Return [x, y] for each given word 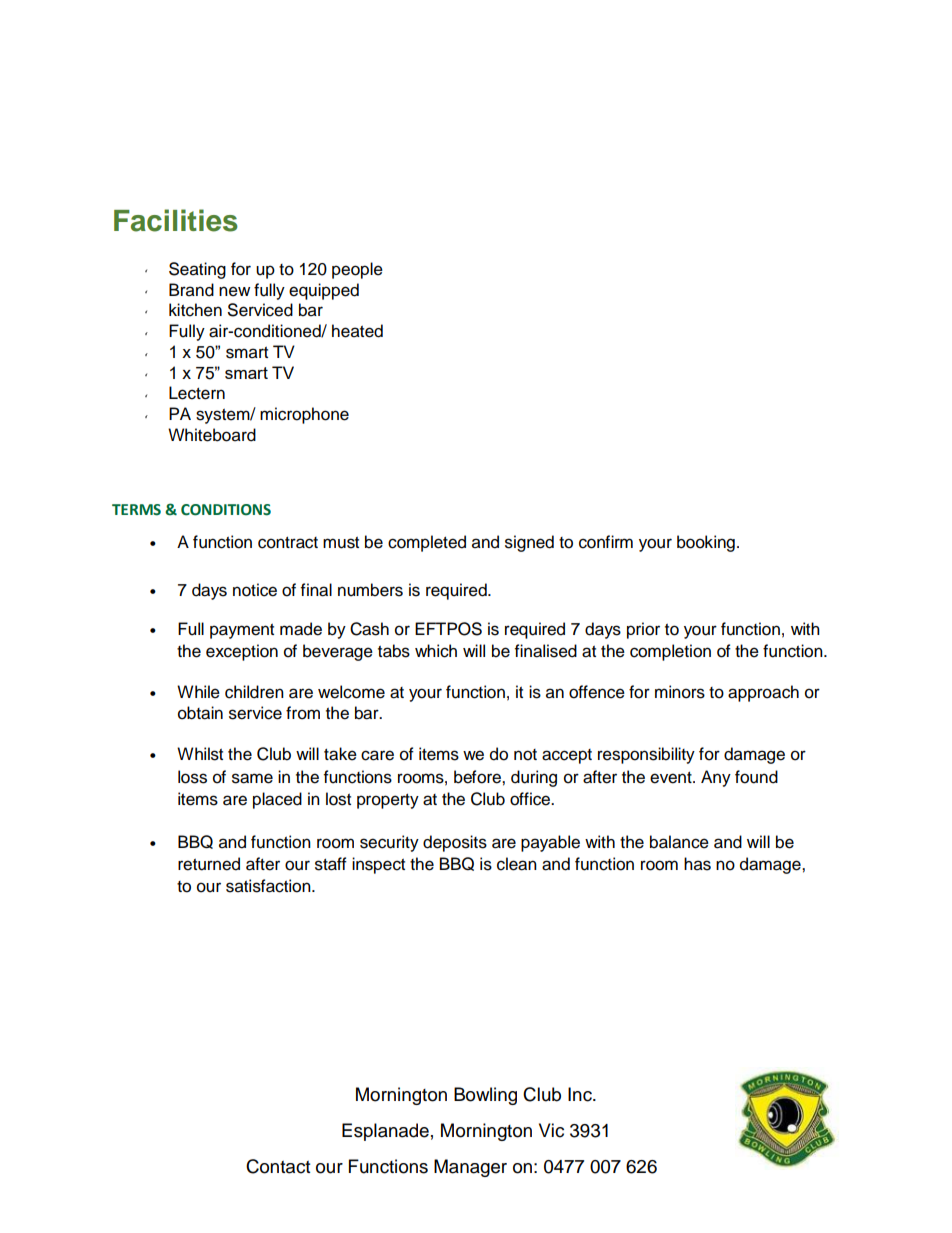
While [198, 692]
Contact [278, 1166]
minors [680, 692]
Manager [470, 1168]
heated [357, 331]
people [357, 270]
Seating [197, 270]
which [436, 651]
